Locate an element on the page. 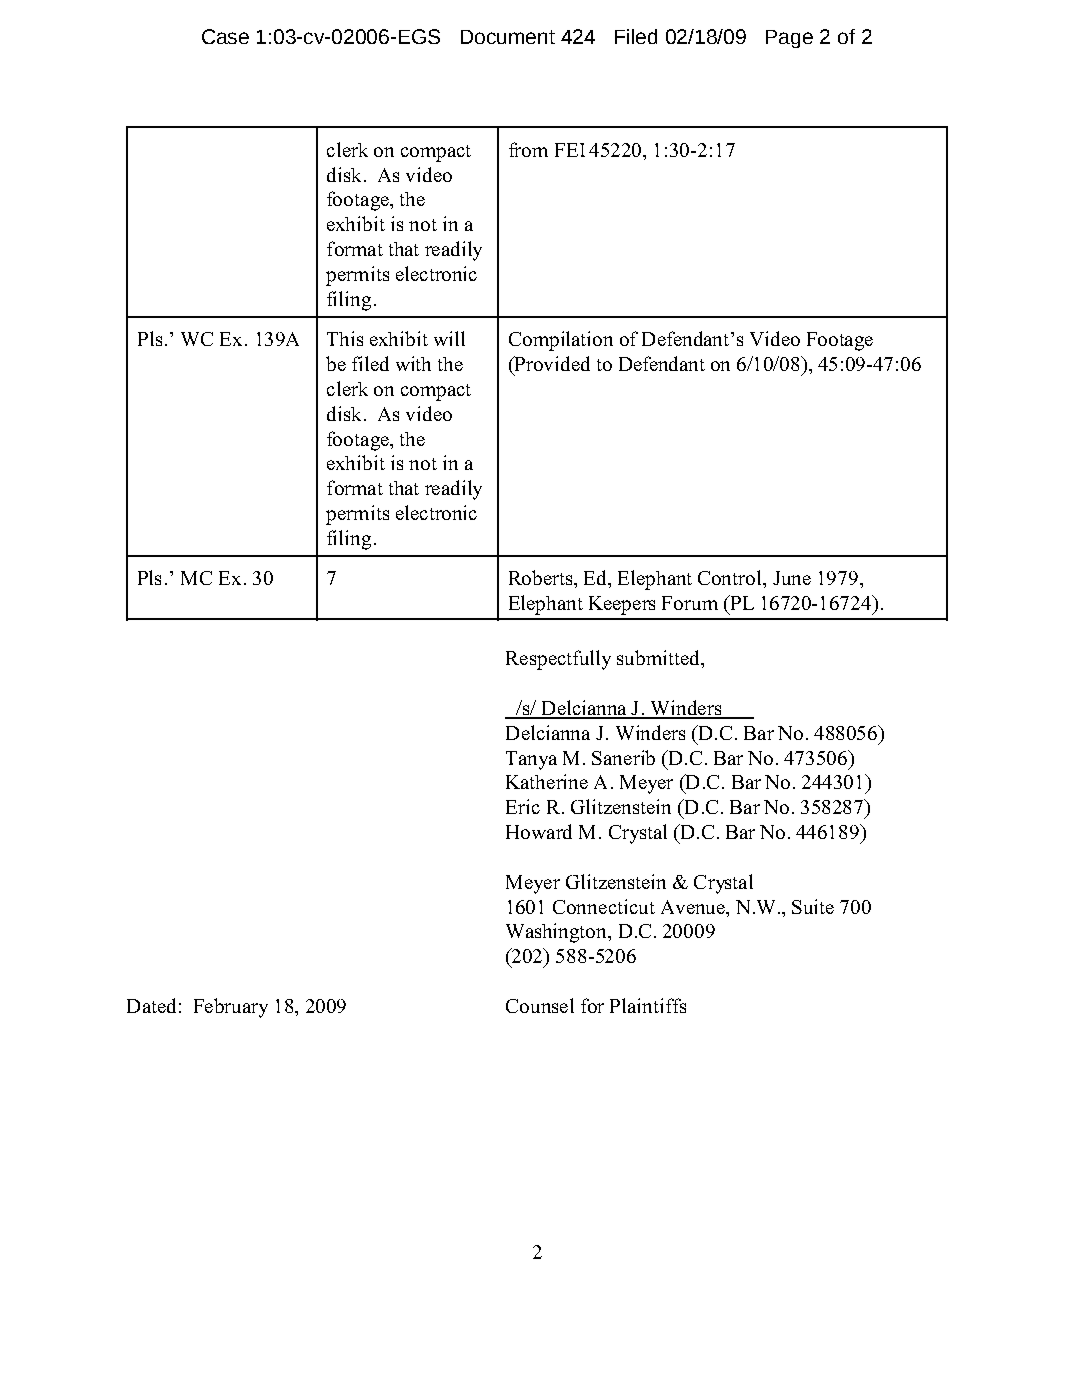  submitted is located at coordinates (659, 657).
